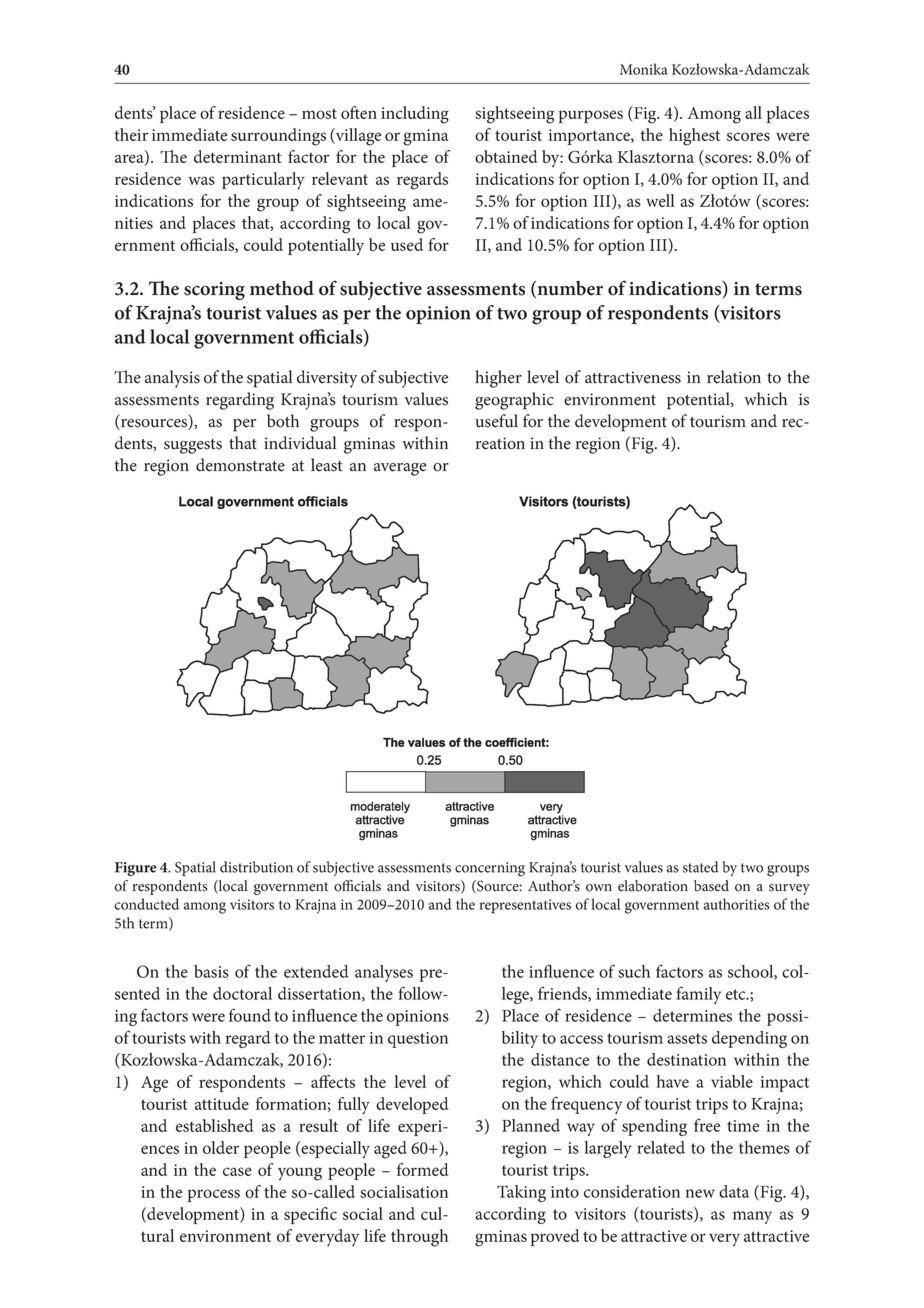 The image size is (924, 1308). I want to click on stated, so click(700, 867).
